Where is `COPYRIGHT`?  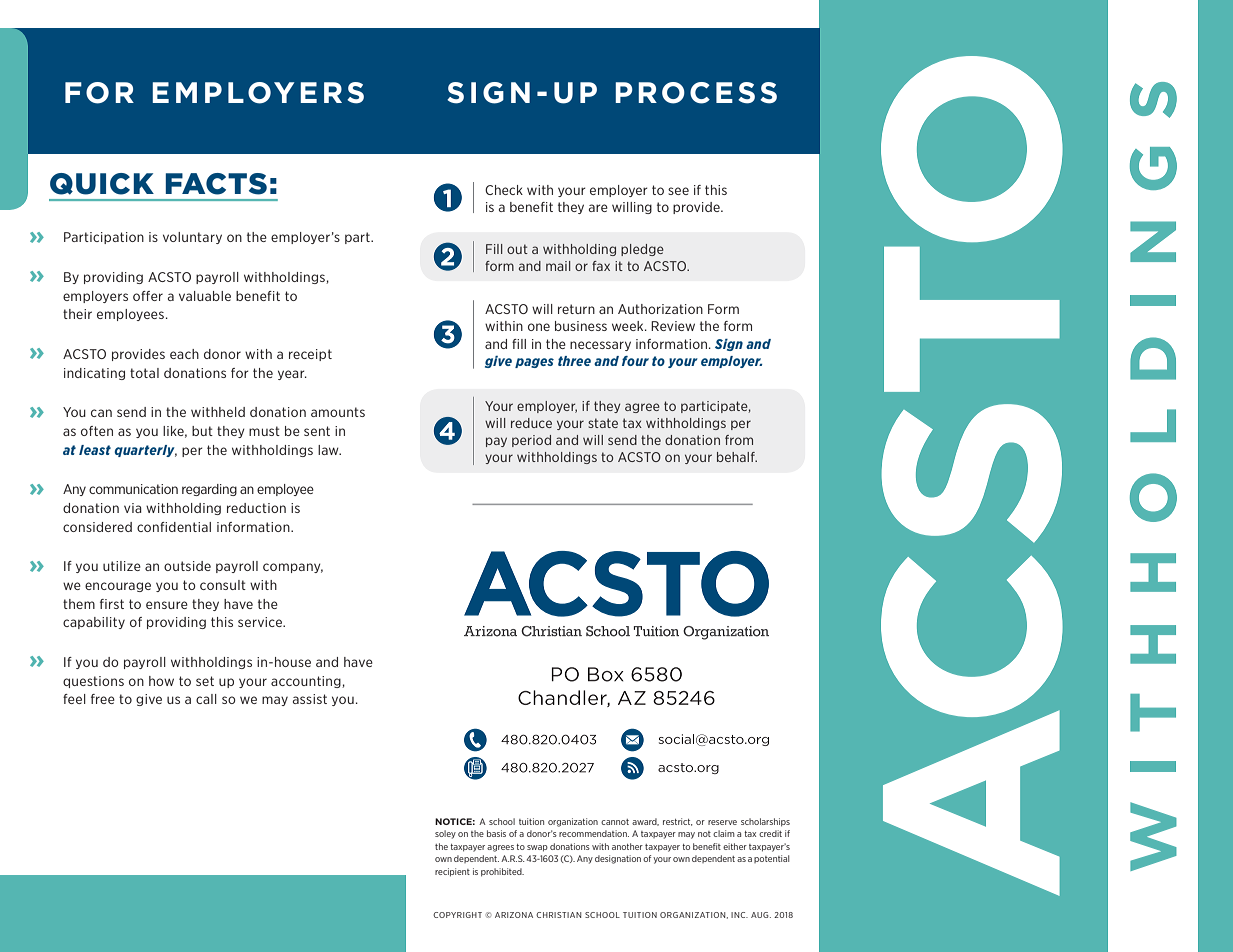
COPYRIGHT is located at coordinates (457, 915).
